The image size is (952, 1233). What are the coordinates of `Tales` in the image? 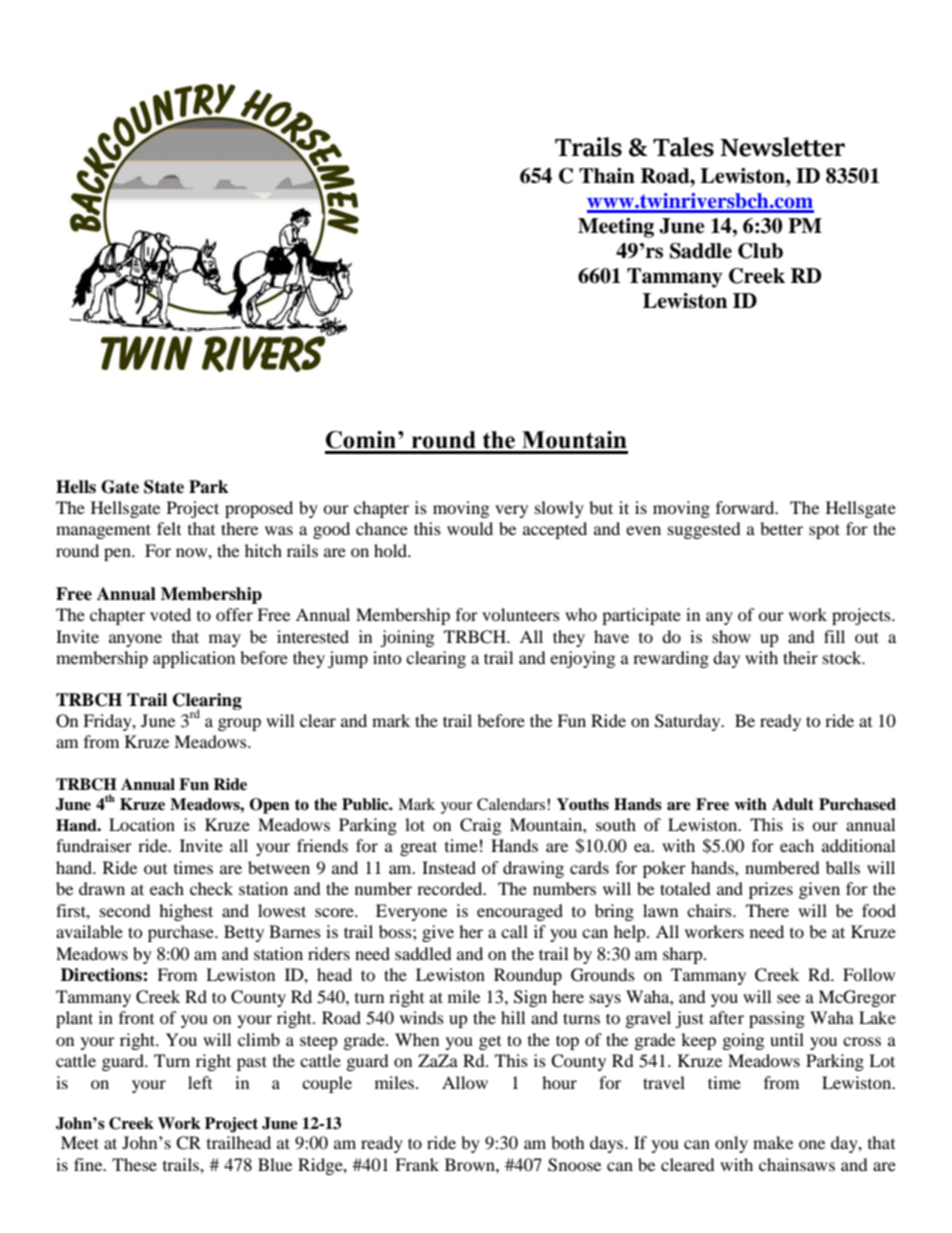 It's located at (683, 147).
